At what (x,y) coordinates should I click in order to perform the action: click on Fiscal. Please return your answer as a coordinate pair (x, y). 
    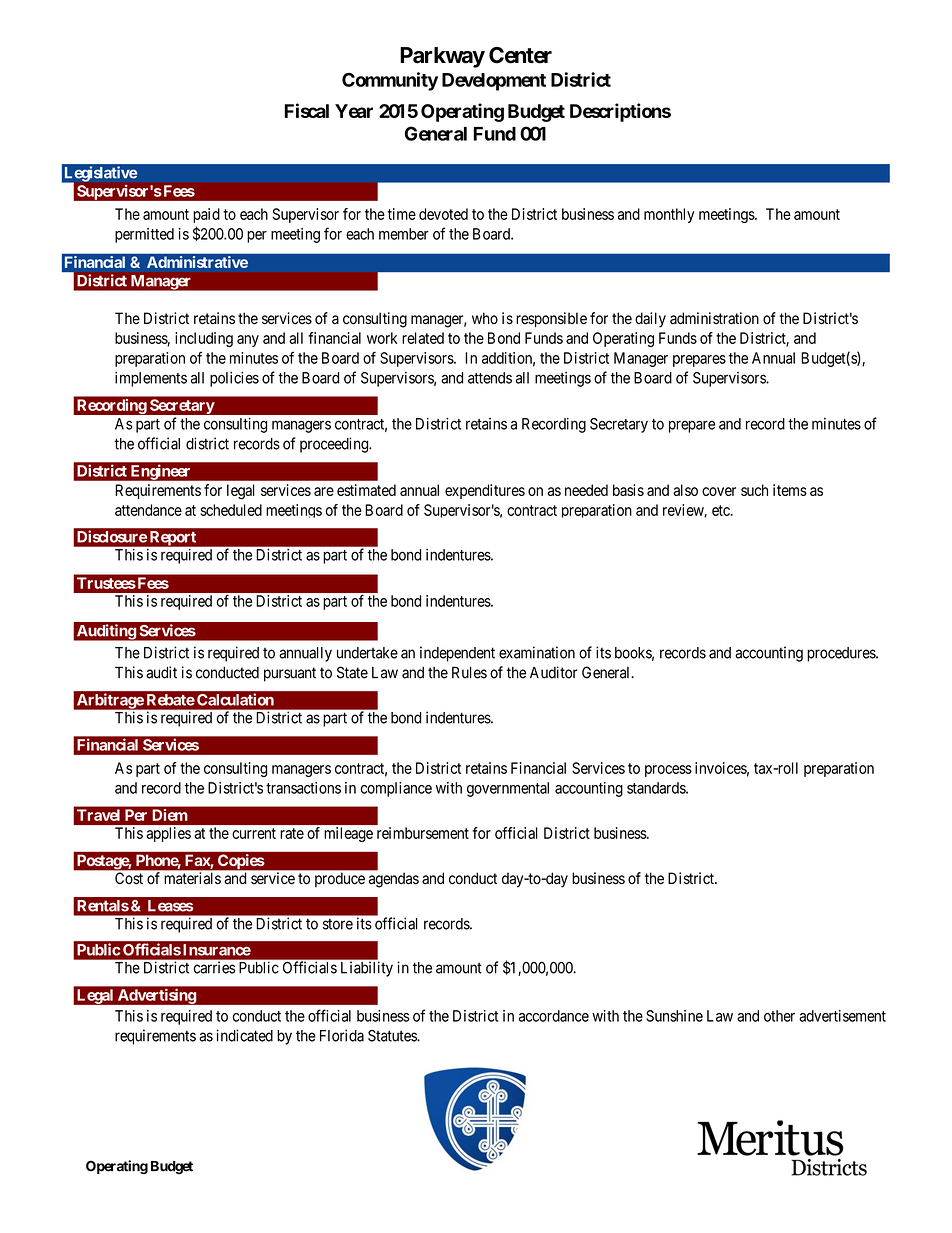
    Looking at the image, I should click on (306, 110).
